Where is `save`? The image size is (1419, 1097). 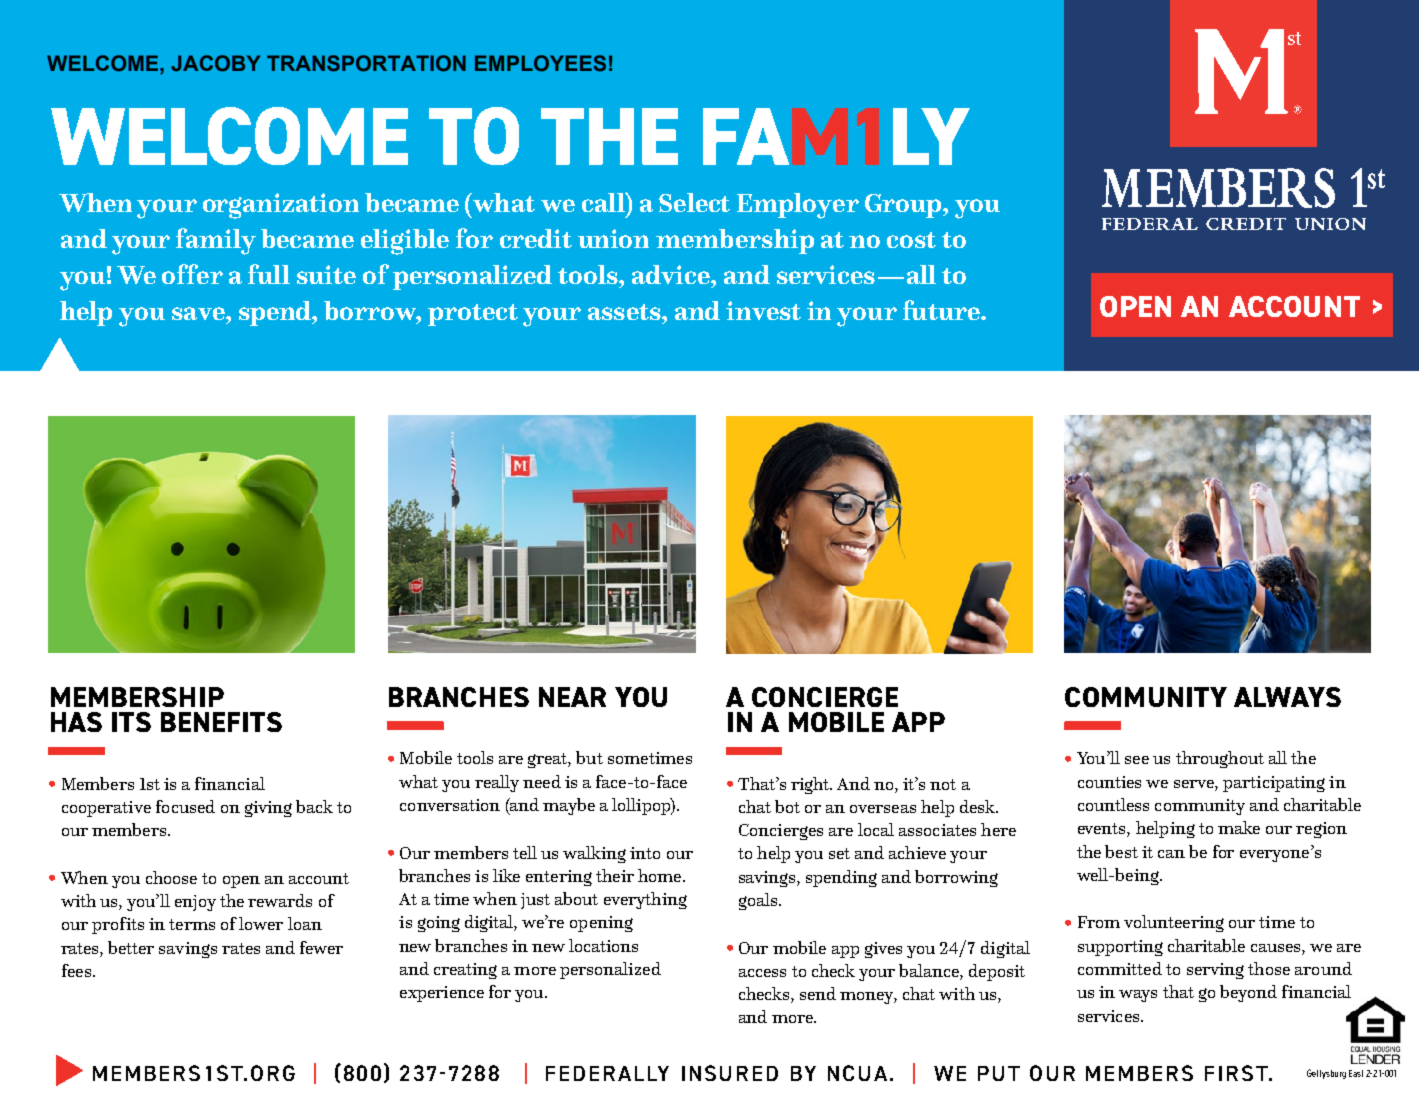
save is located at coordinates (199, 313).
